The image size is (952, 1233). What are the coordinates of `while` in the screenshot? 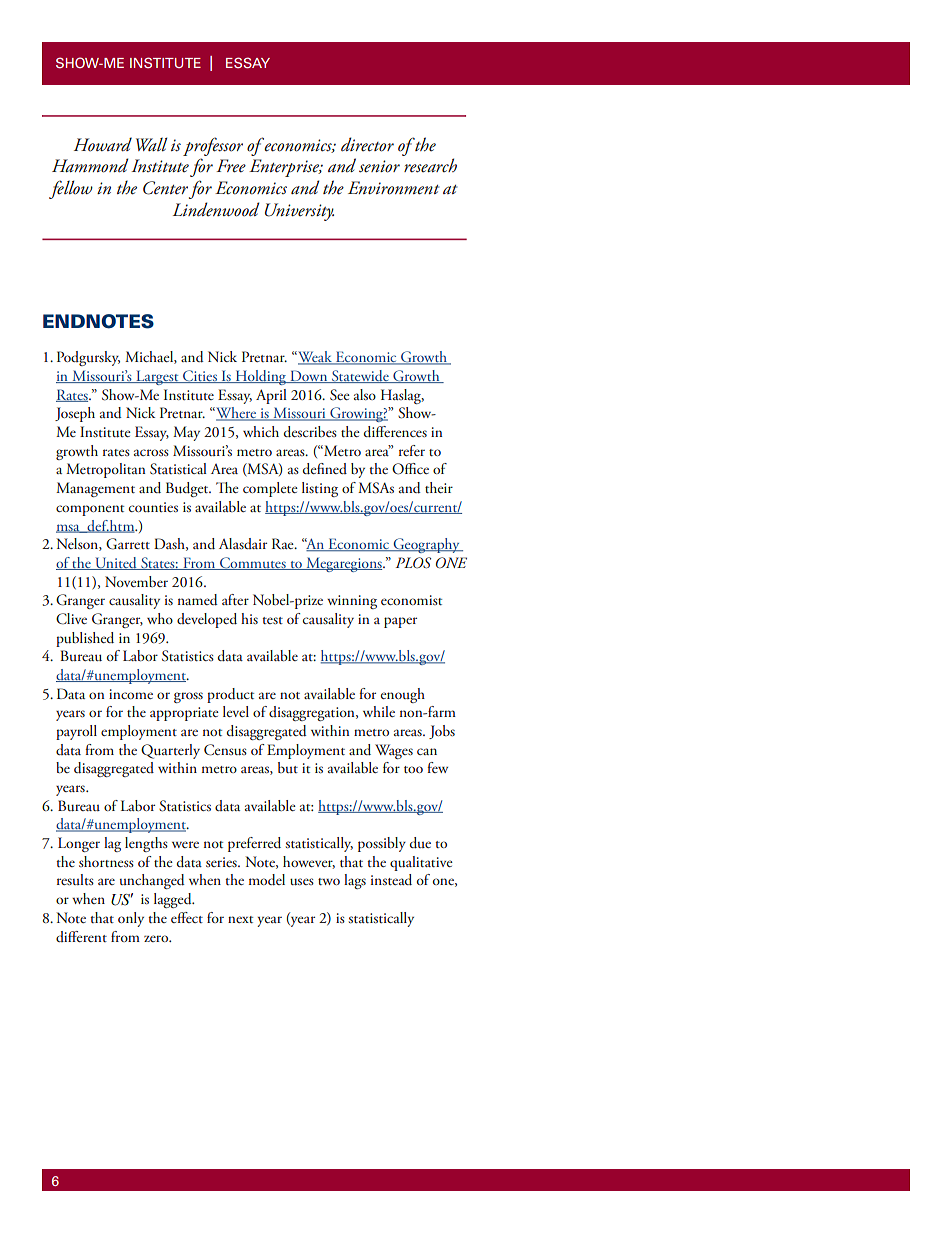 It's located at (379, 711).
